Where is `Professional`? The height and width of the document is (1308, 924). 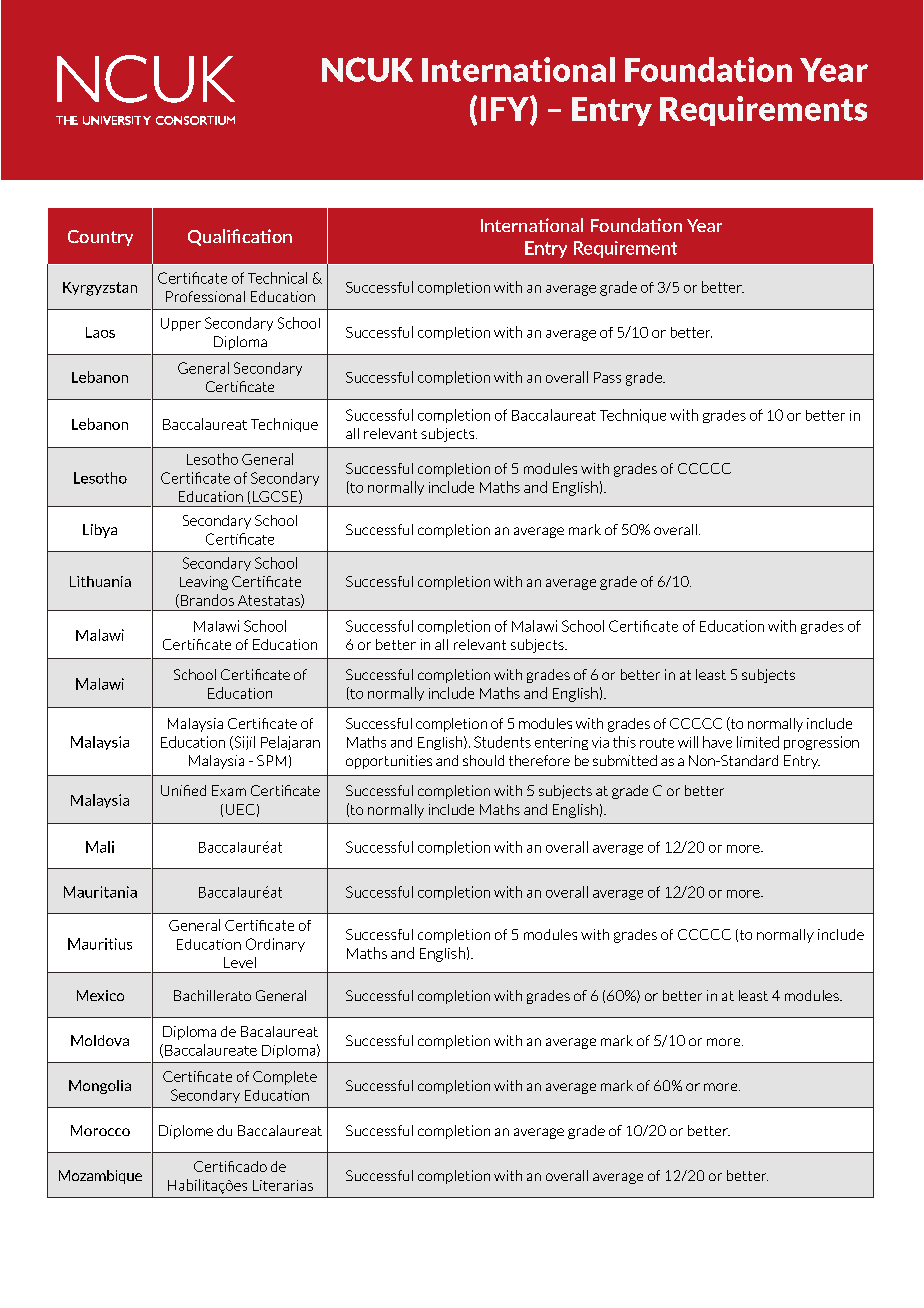 Professional is located at coordinates (205, 296).
